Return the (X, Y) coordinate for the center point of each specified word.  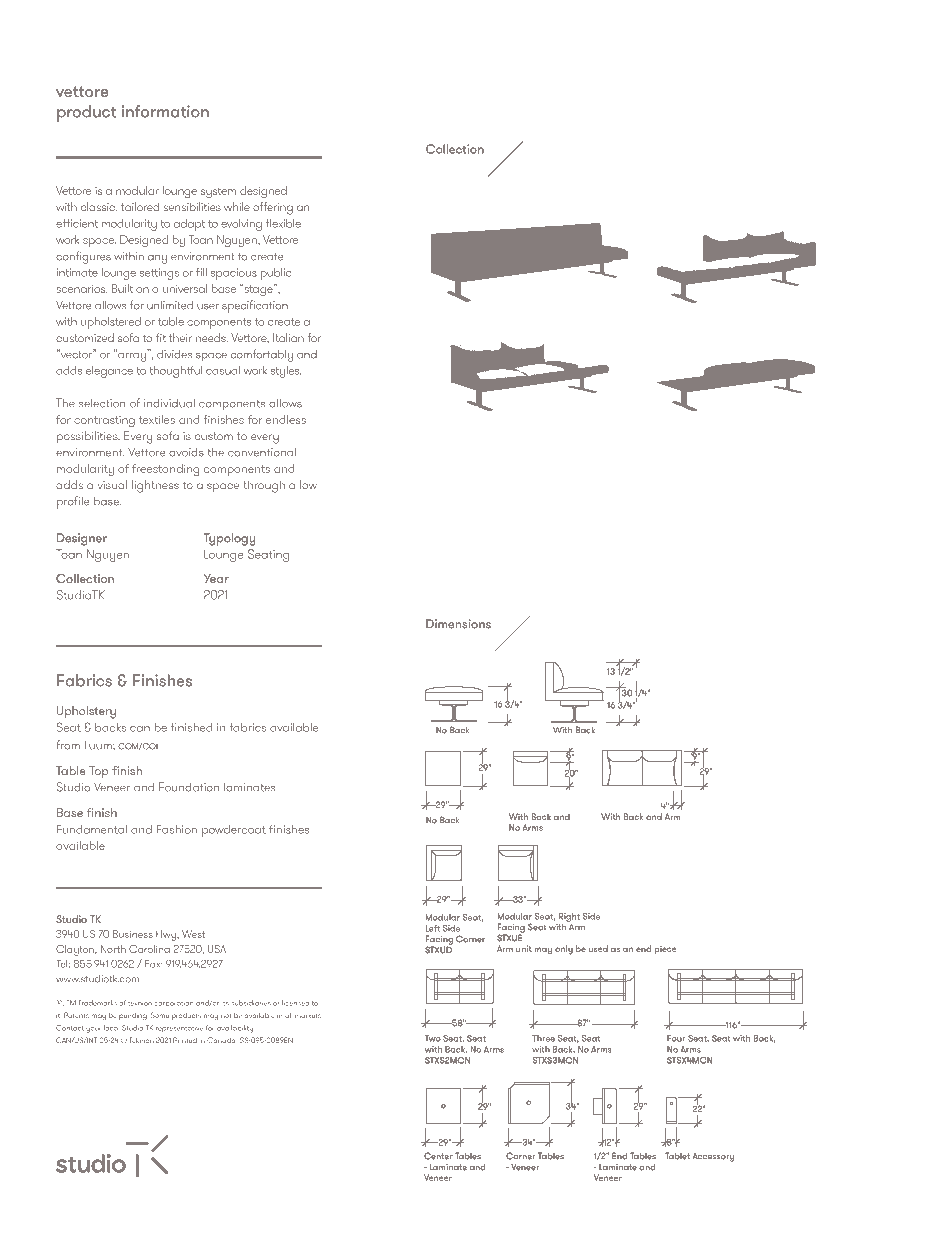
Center (438, 1156)
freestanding (165, 470)
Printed (185, 1040)
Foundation (189, 787)
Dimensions (458, 624)
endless (286, 419)
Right (569, 918)
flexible (283, 223)
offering (273, 208)
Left (432, 928)
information (165, 111)
